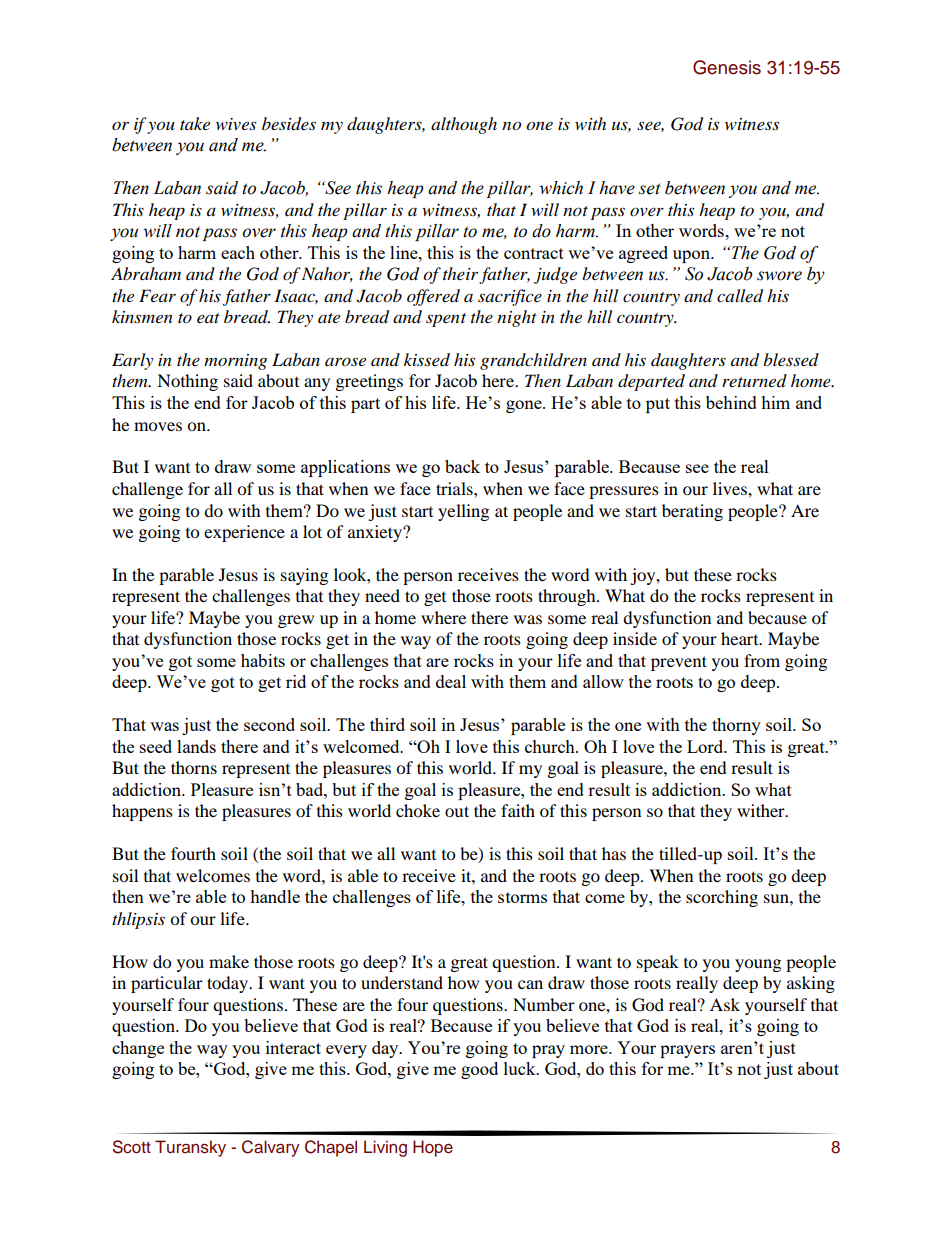 The width and height of the image is (952, 1233). Describe the element at coordinates (382, 595) in the image. I see `need` at that location.
